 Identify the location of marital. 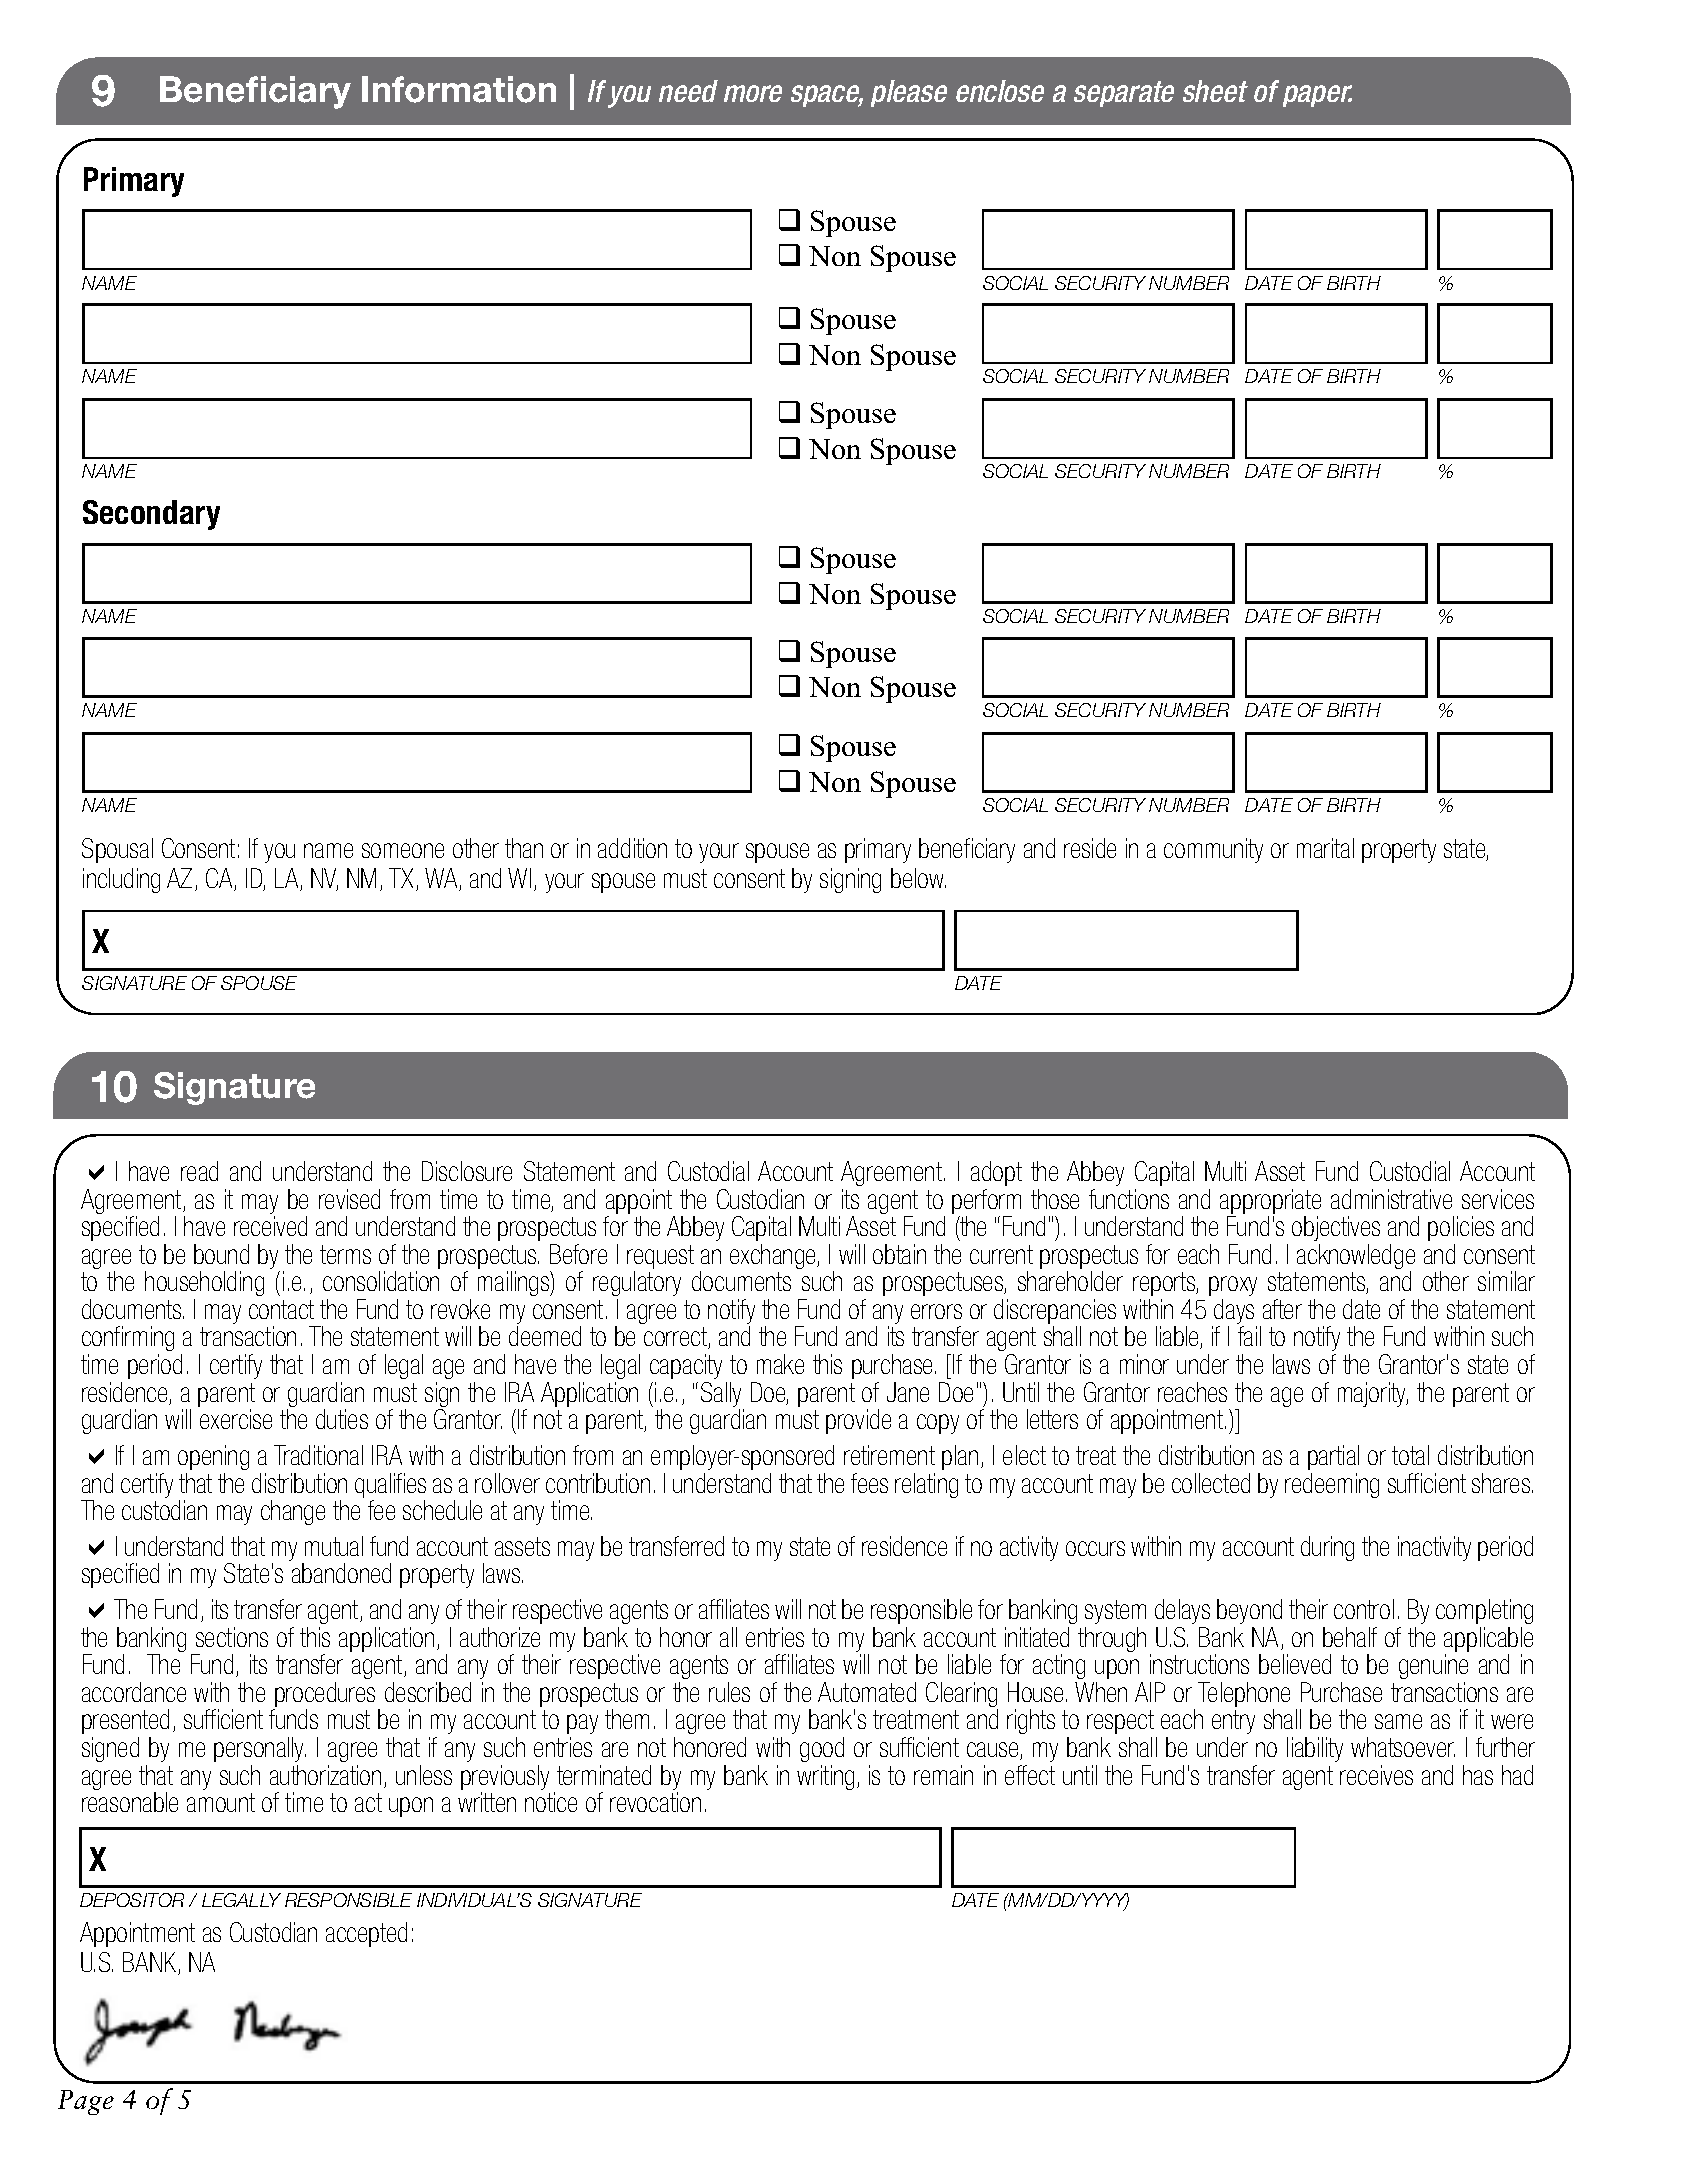
(1325, 848).
